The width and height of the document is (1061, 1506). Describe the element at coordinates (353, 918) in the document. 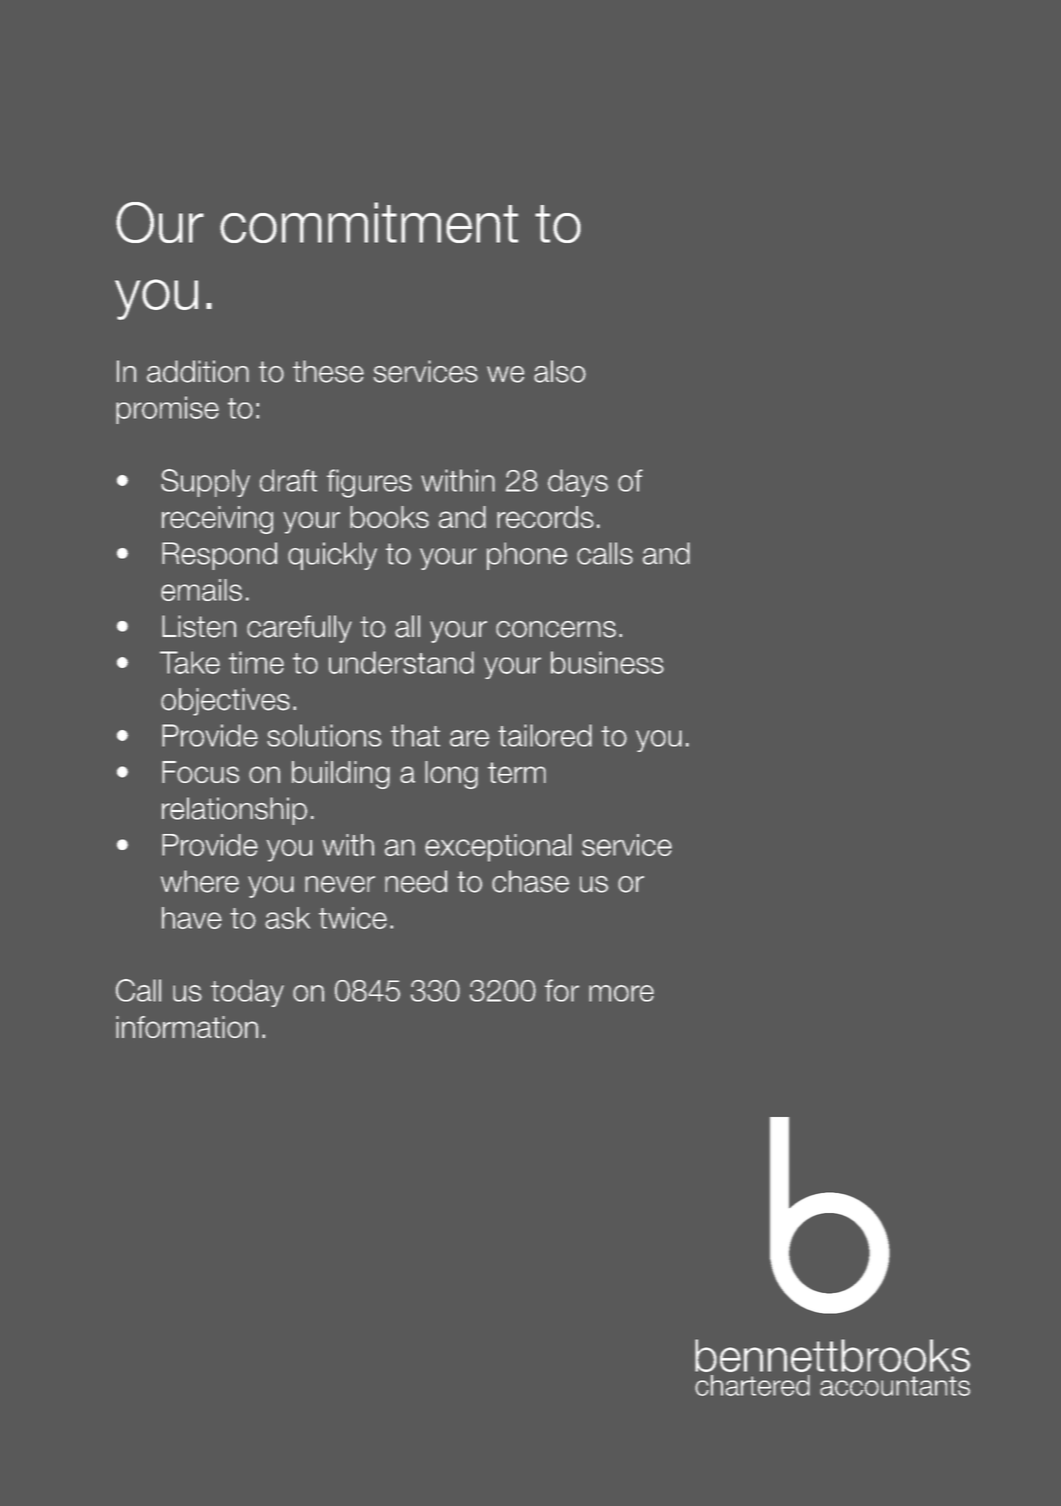

I see `twice` at that location.
